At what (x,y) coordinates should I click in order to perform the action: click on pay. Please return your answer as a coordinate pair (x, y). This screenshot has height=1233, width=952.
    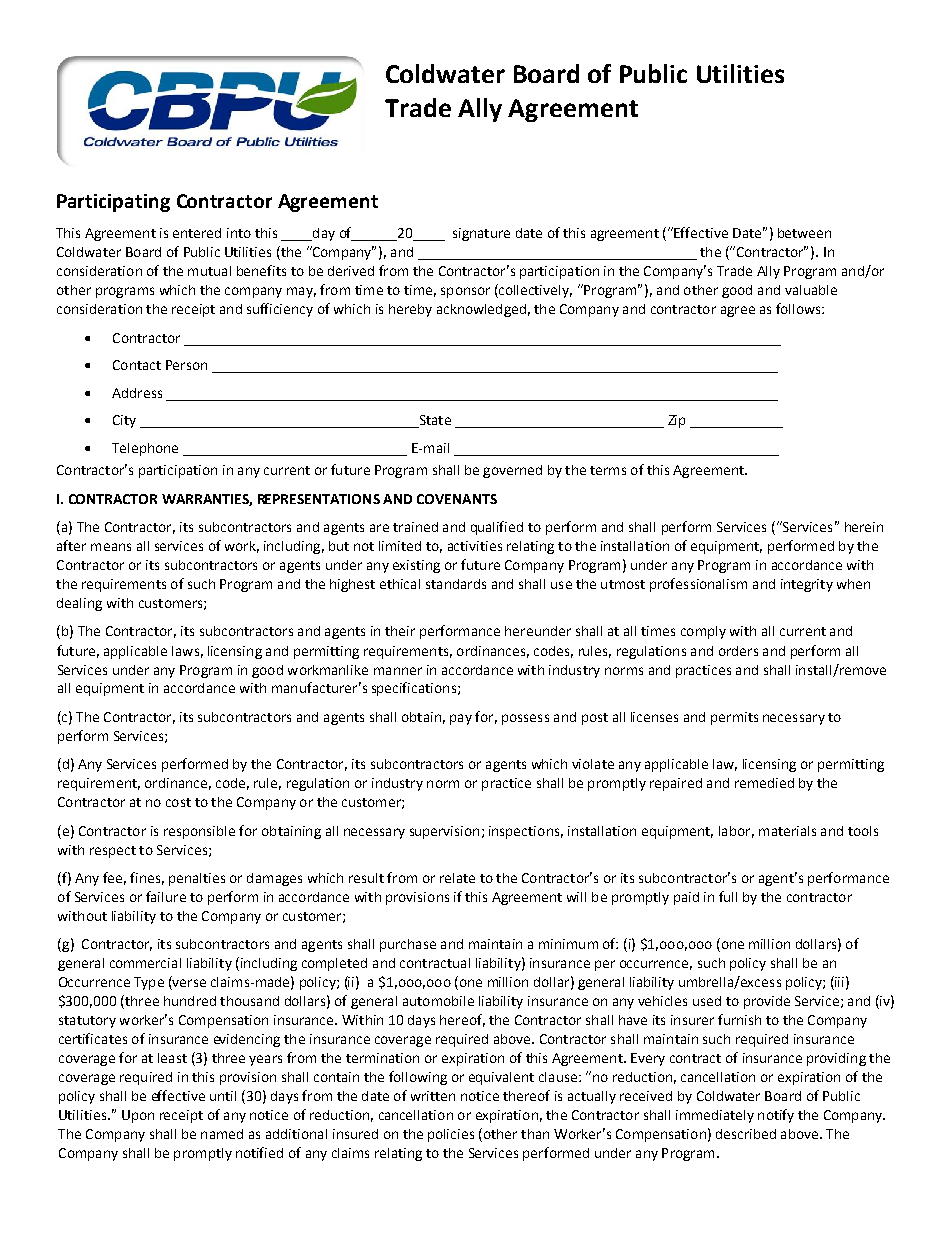
    Looking at the image, I should click on (461, 719).
